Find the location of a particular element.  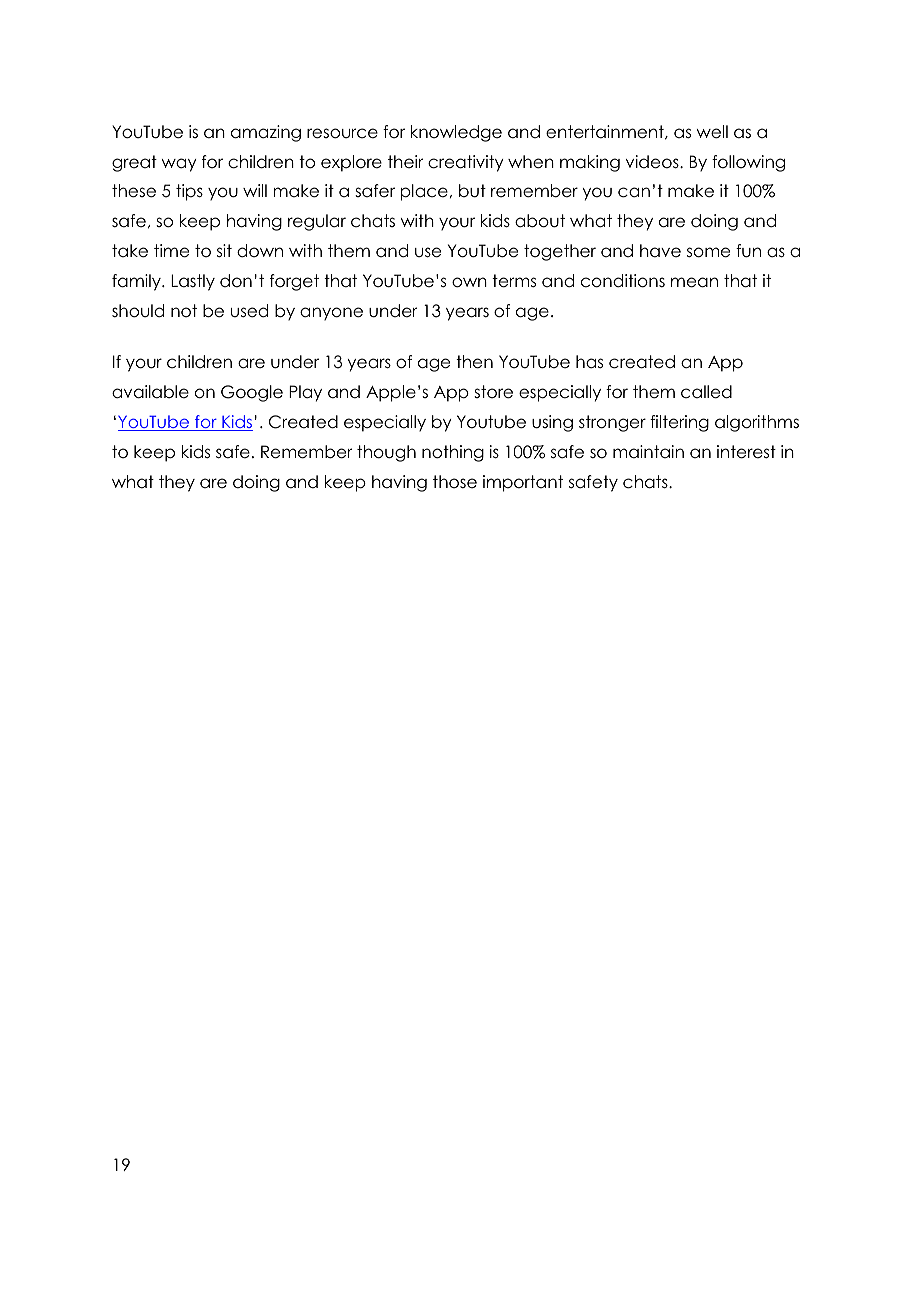

well is located at coordinates (712, 132).
